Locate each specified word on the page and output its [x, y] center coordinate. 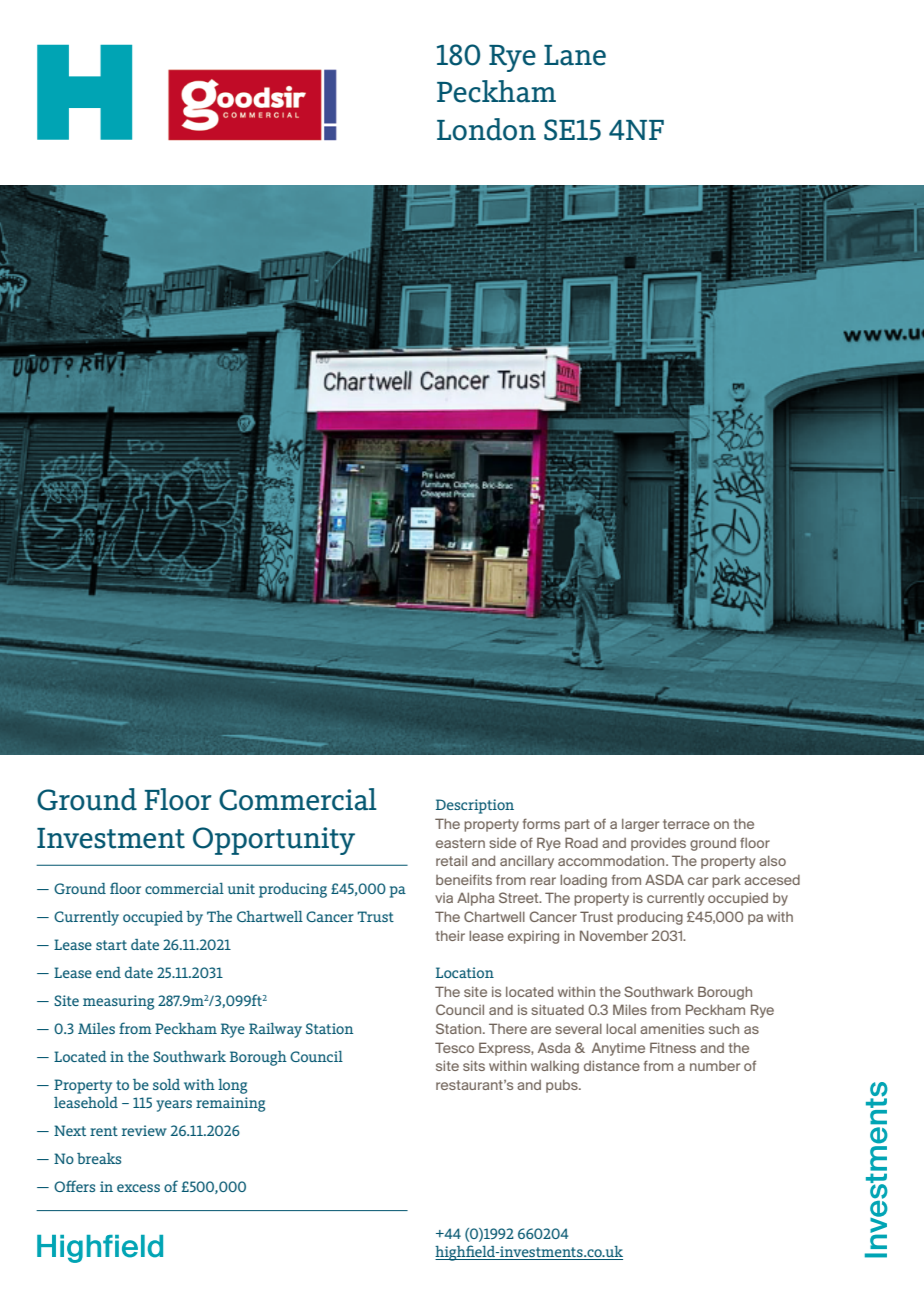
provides [658, 844]
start [111, 945]
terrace [686, 824]
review [144, 1130]
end [108, 972]
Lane [575, 55]
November [614, 935]
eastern [460, 843]
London [486, 129]
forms [541, 823]
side [502, 843]
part [577, 825]
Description [475, 806]
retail [451, 861]
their [450, 936]
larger [640, 825]
